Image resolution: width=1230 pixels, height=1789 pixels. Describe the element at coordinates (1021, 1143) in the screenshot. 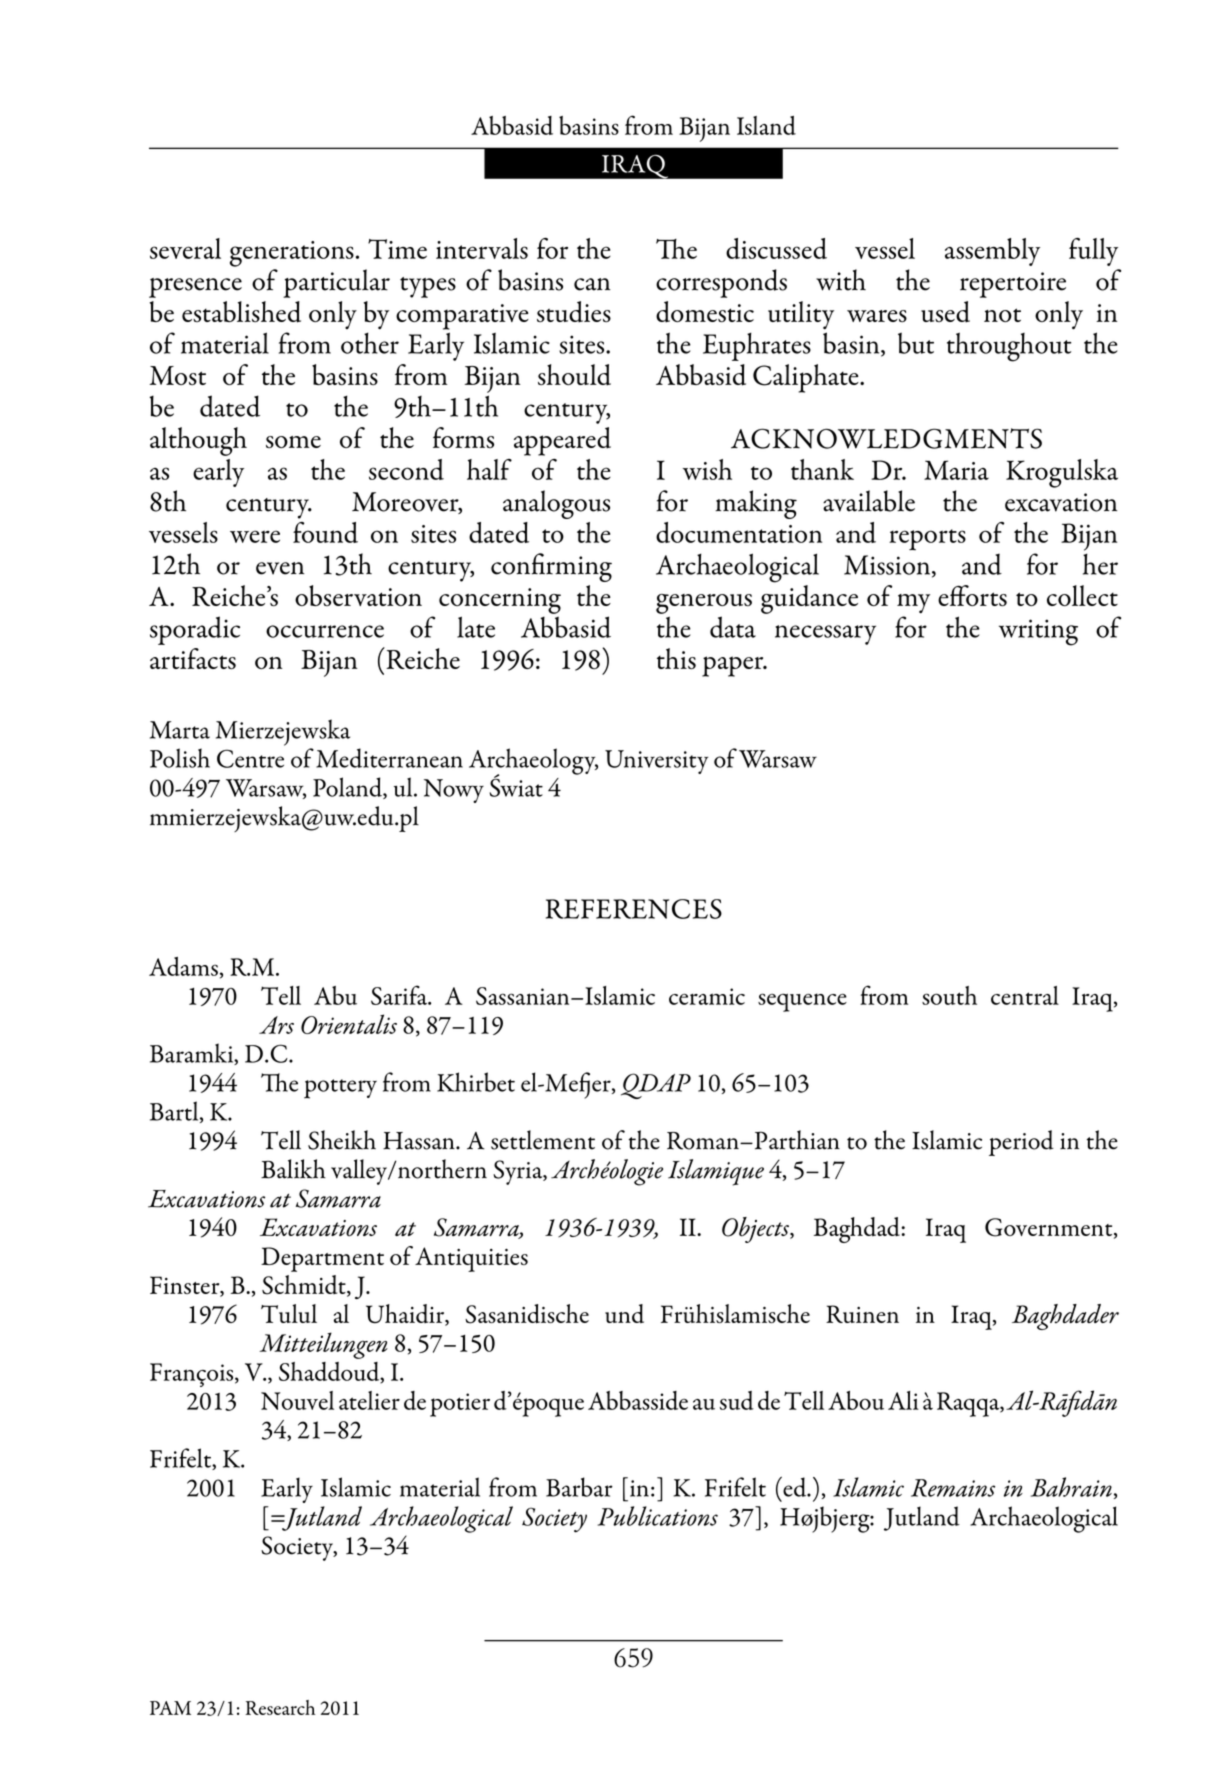

I see `period` at that location.
